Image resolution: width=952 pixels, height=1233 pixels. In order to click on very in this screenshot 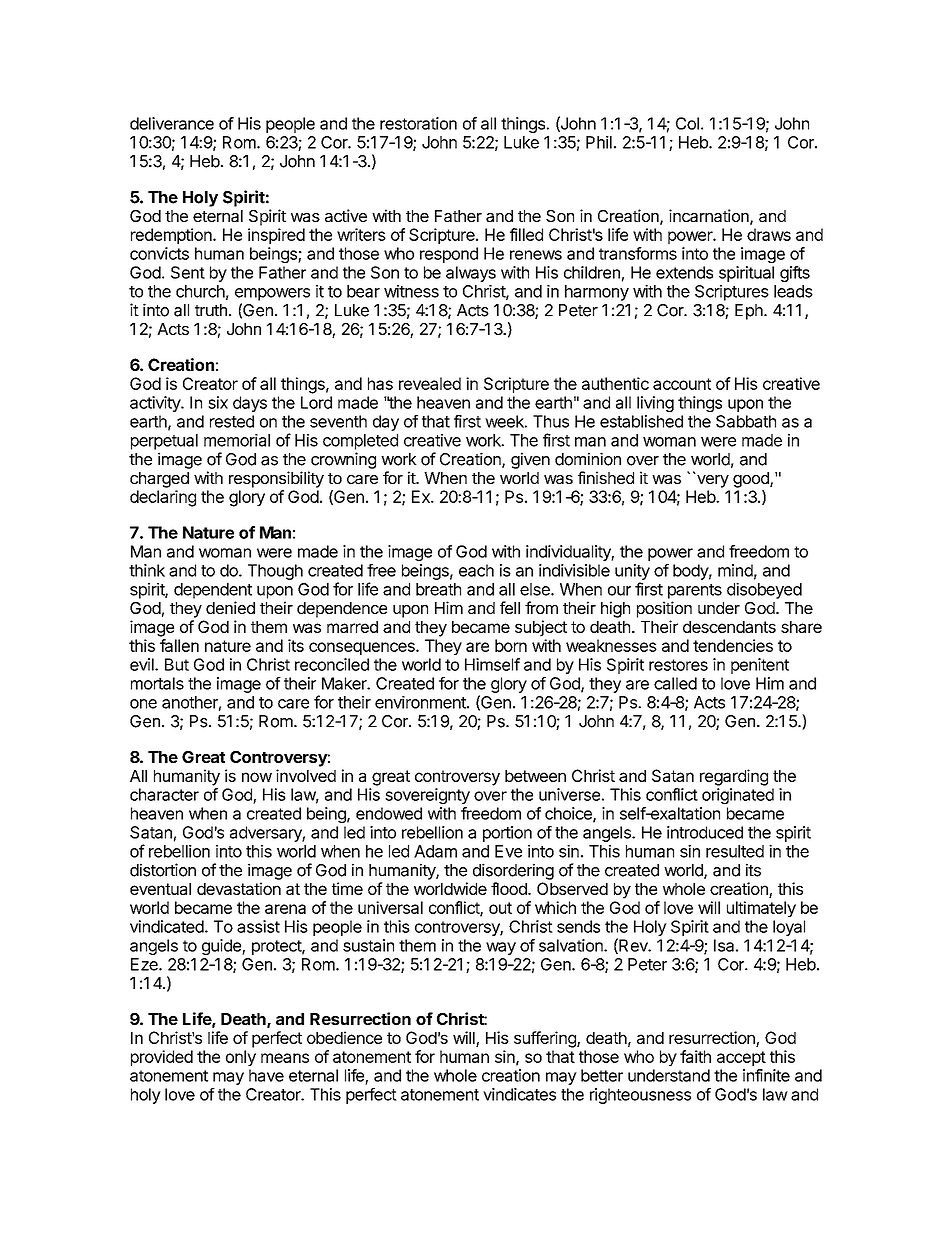, I will do `click(712, 480)`.
